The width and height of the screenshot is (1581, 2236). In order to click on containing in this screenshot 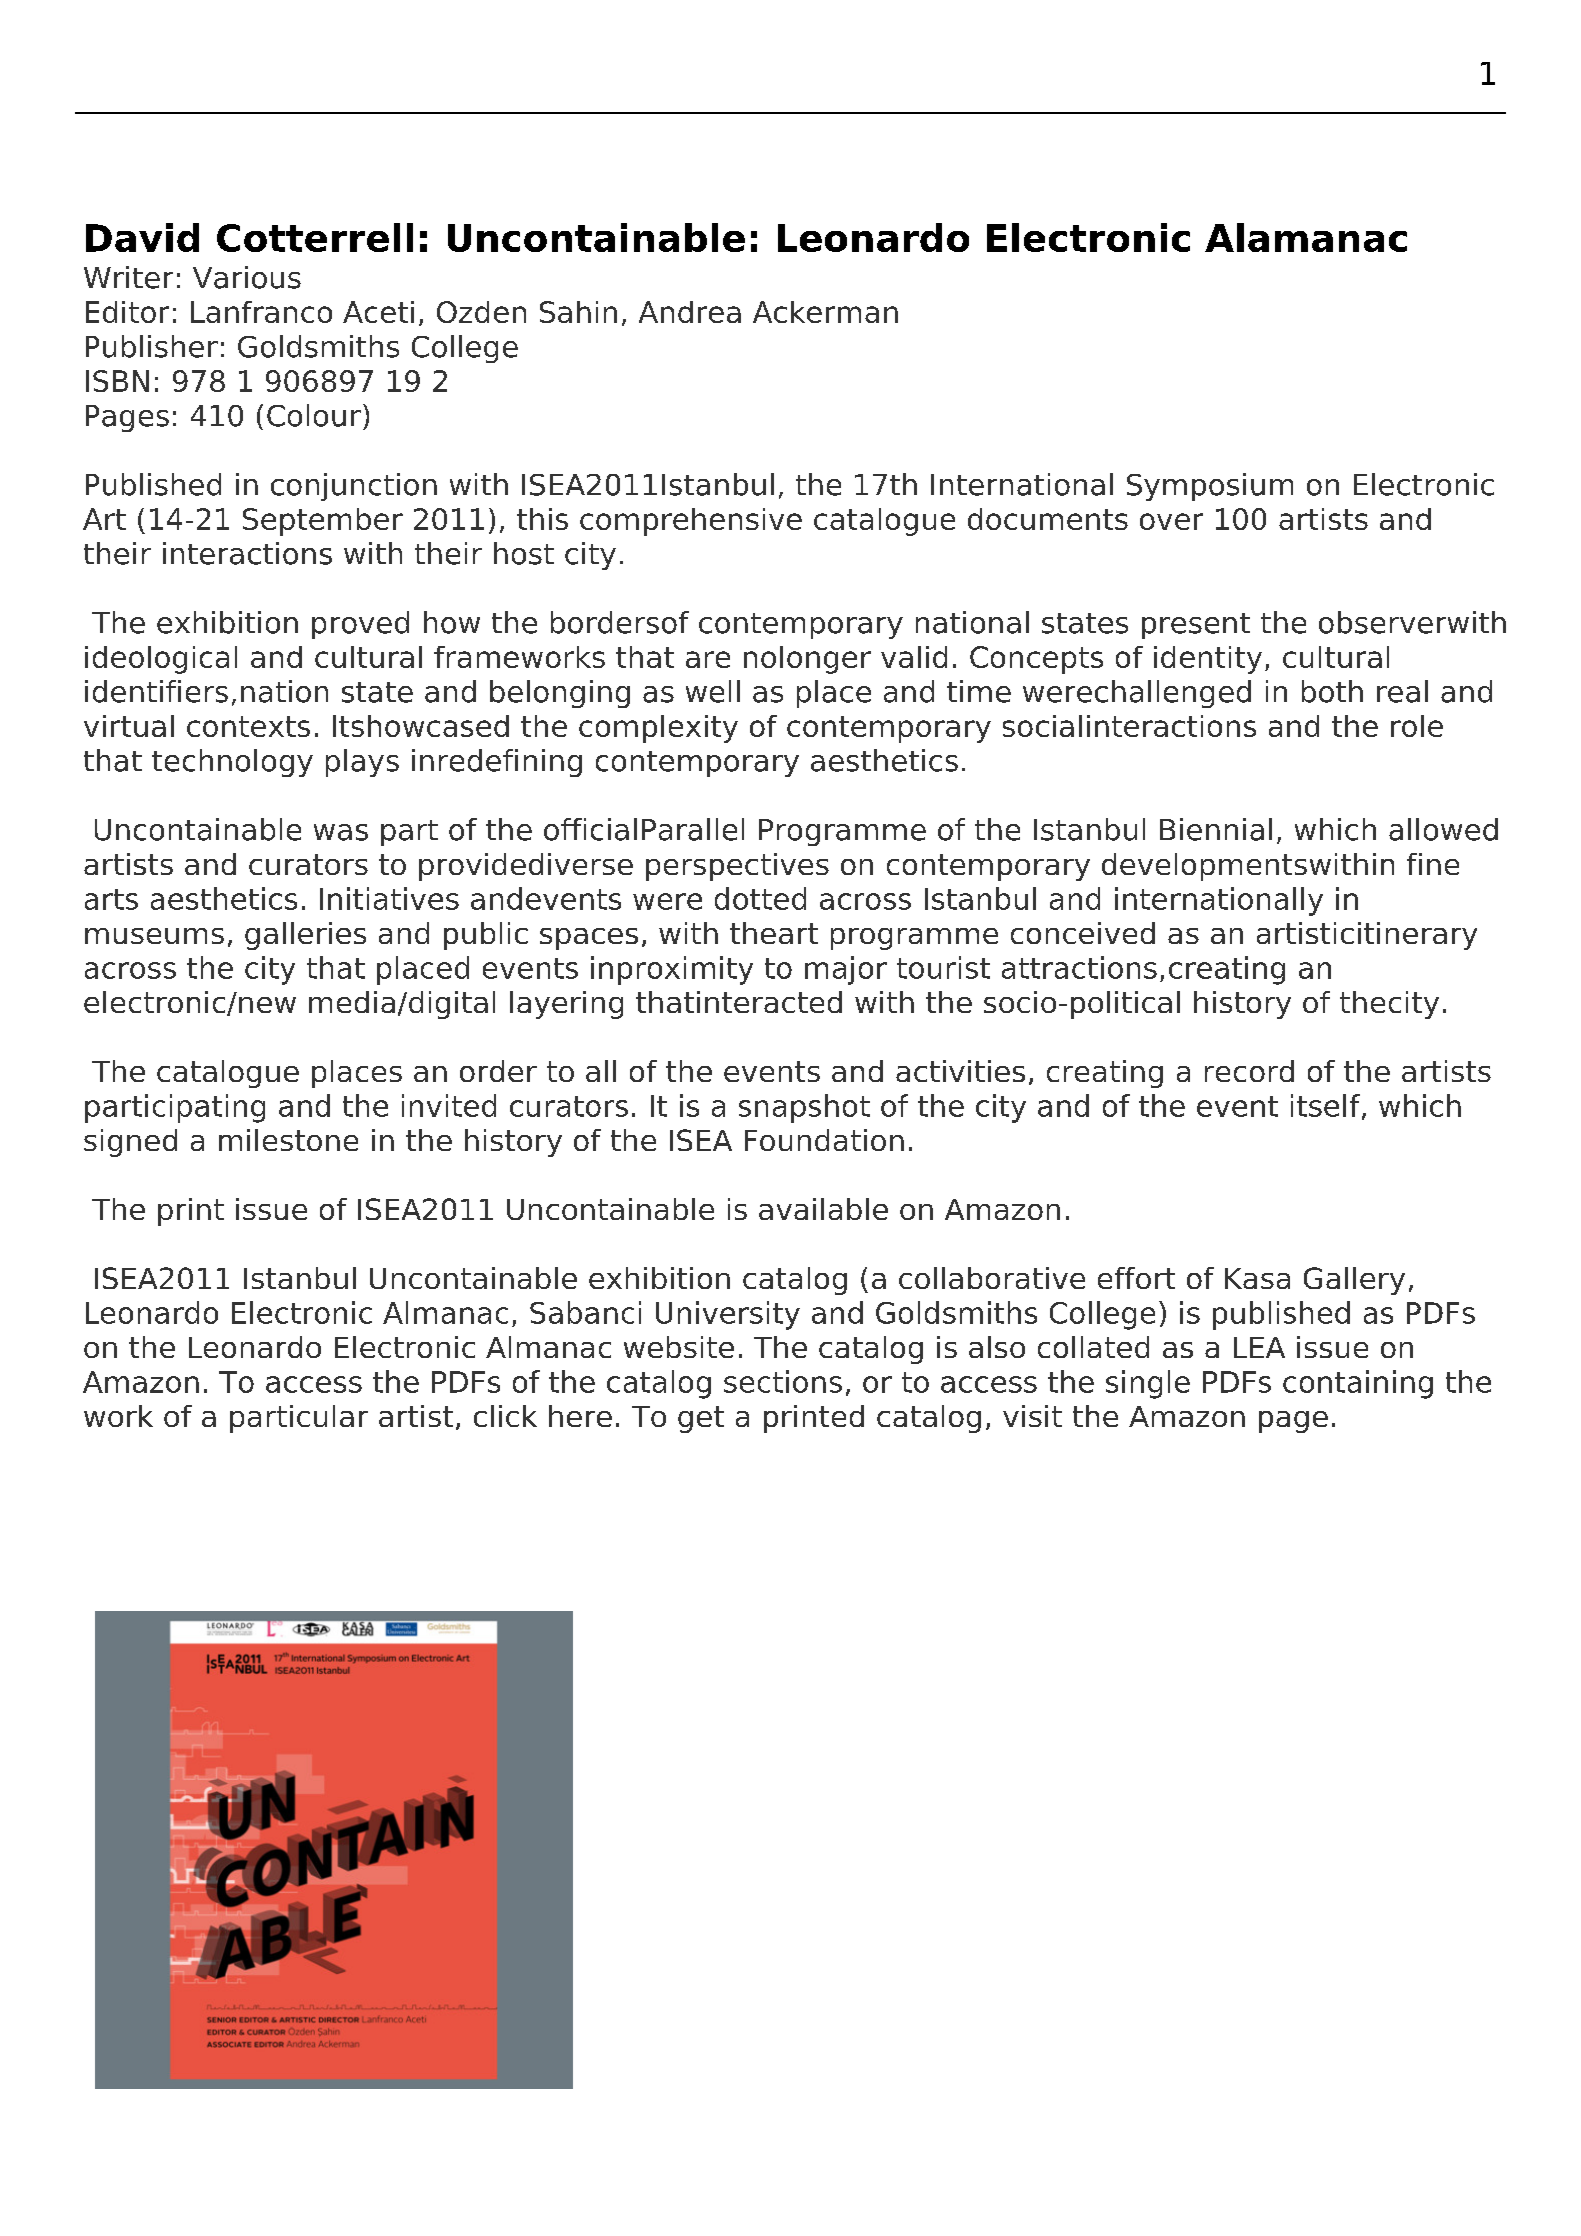, I will do `click(1358, 1384)`.
